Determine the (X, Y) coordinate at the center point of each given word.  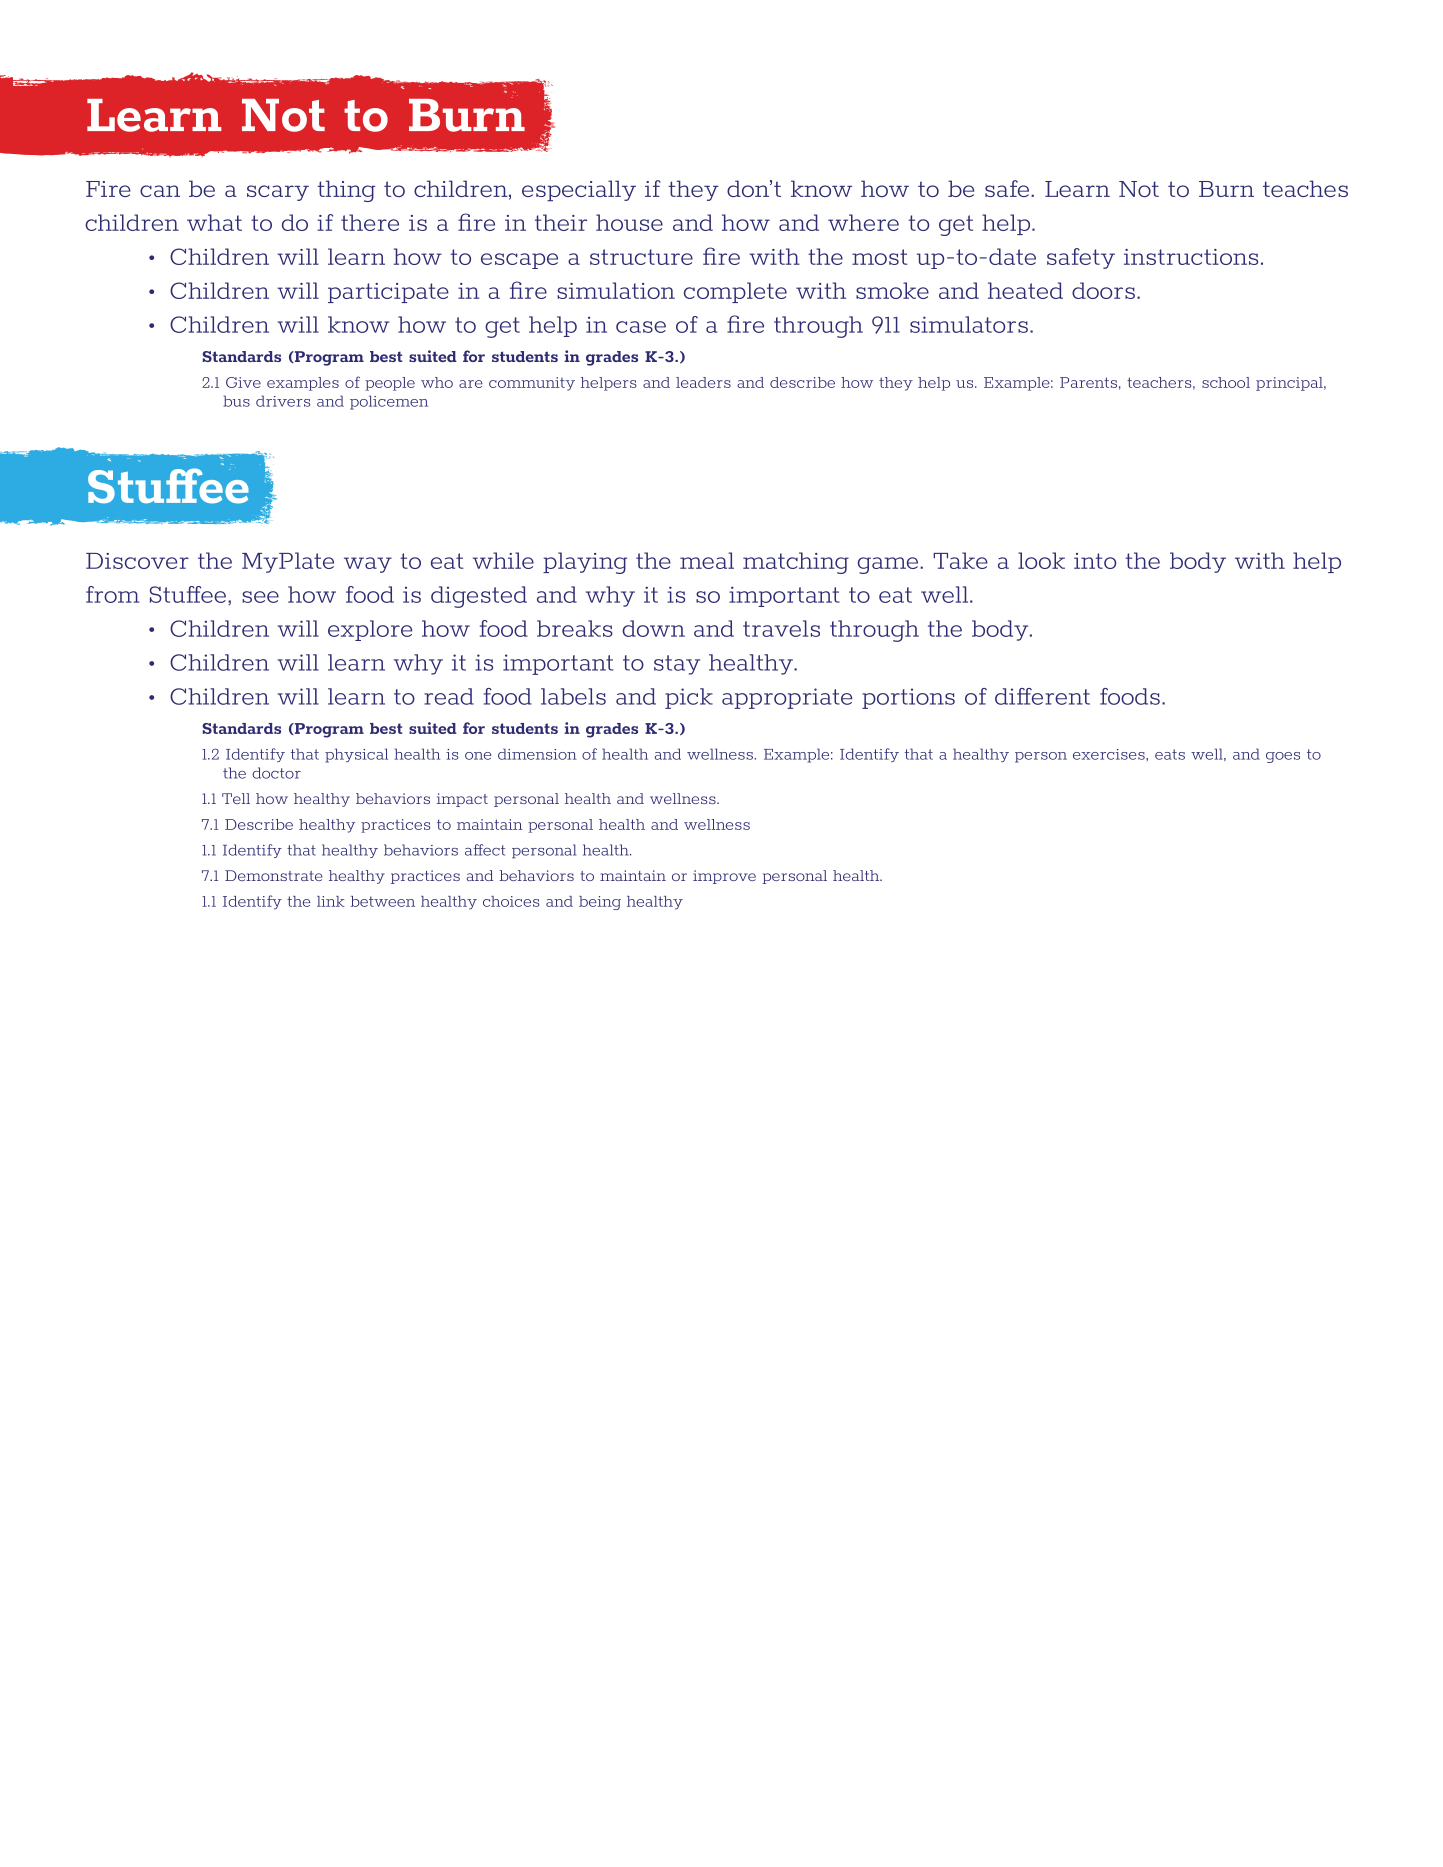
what (214, 222)
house (629, 222)
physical (356, 755)
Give (243, 382)
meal (707, 560)
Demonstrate (274, 875)
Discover (137, 561)
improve (724, 877)
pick (689, 698)
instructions (1191, 257)
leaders (703, 382)
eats (1170, 754)
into (1095, 561)
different (1042, 696)
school (1226, 382)
